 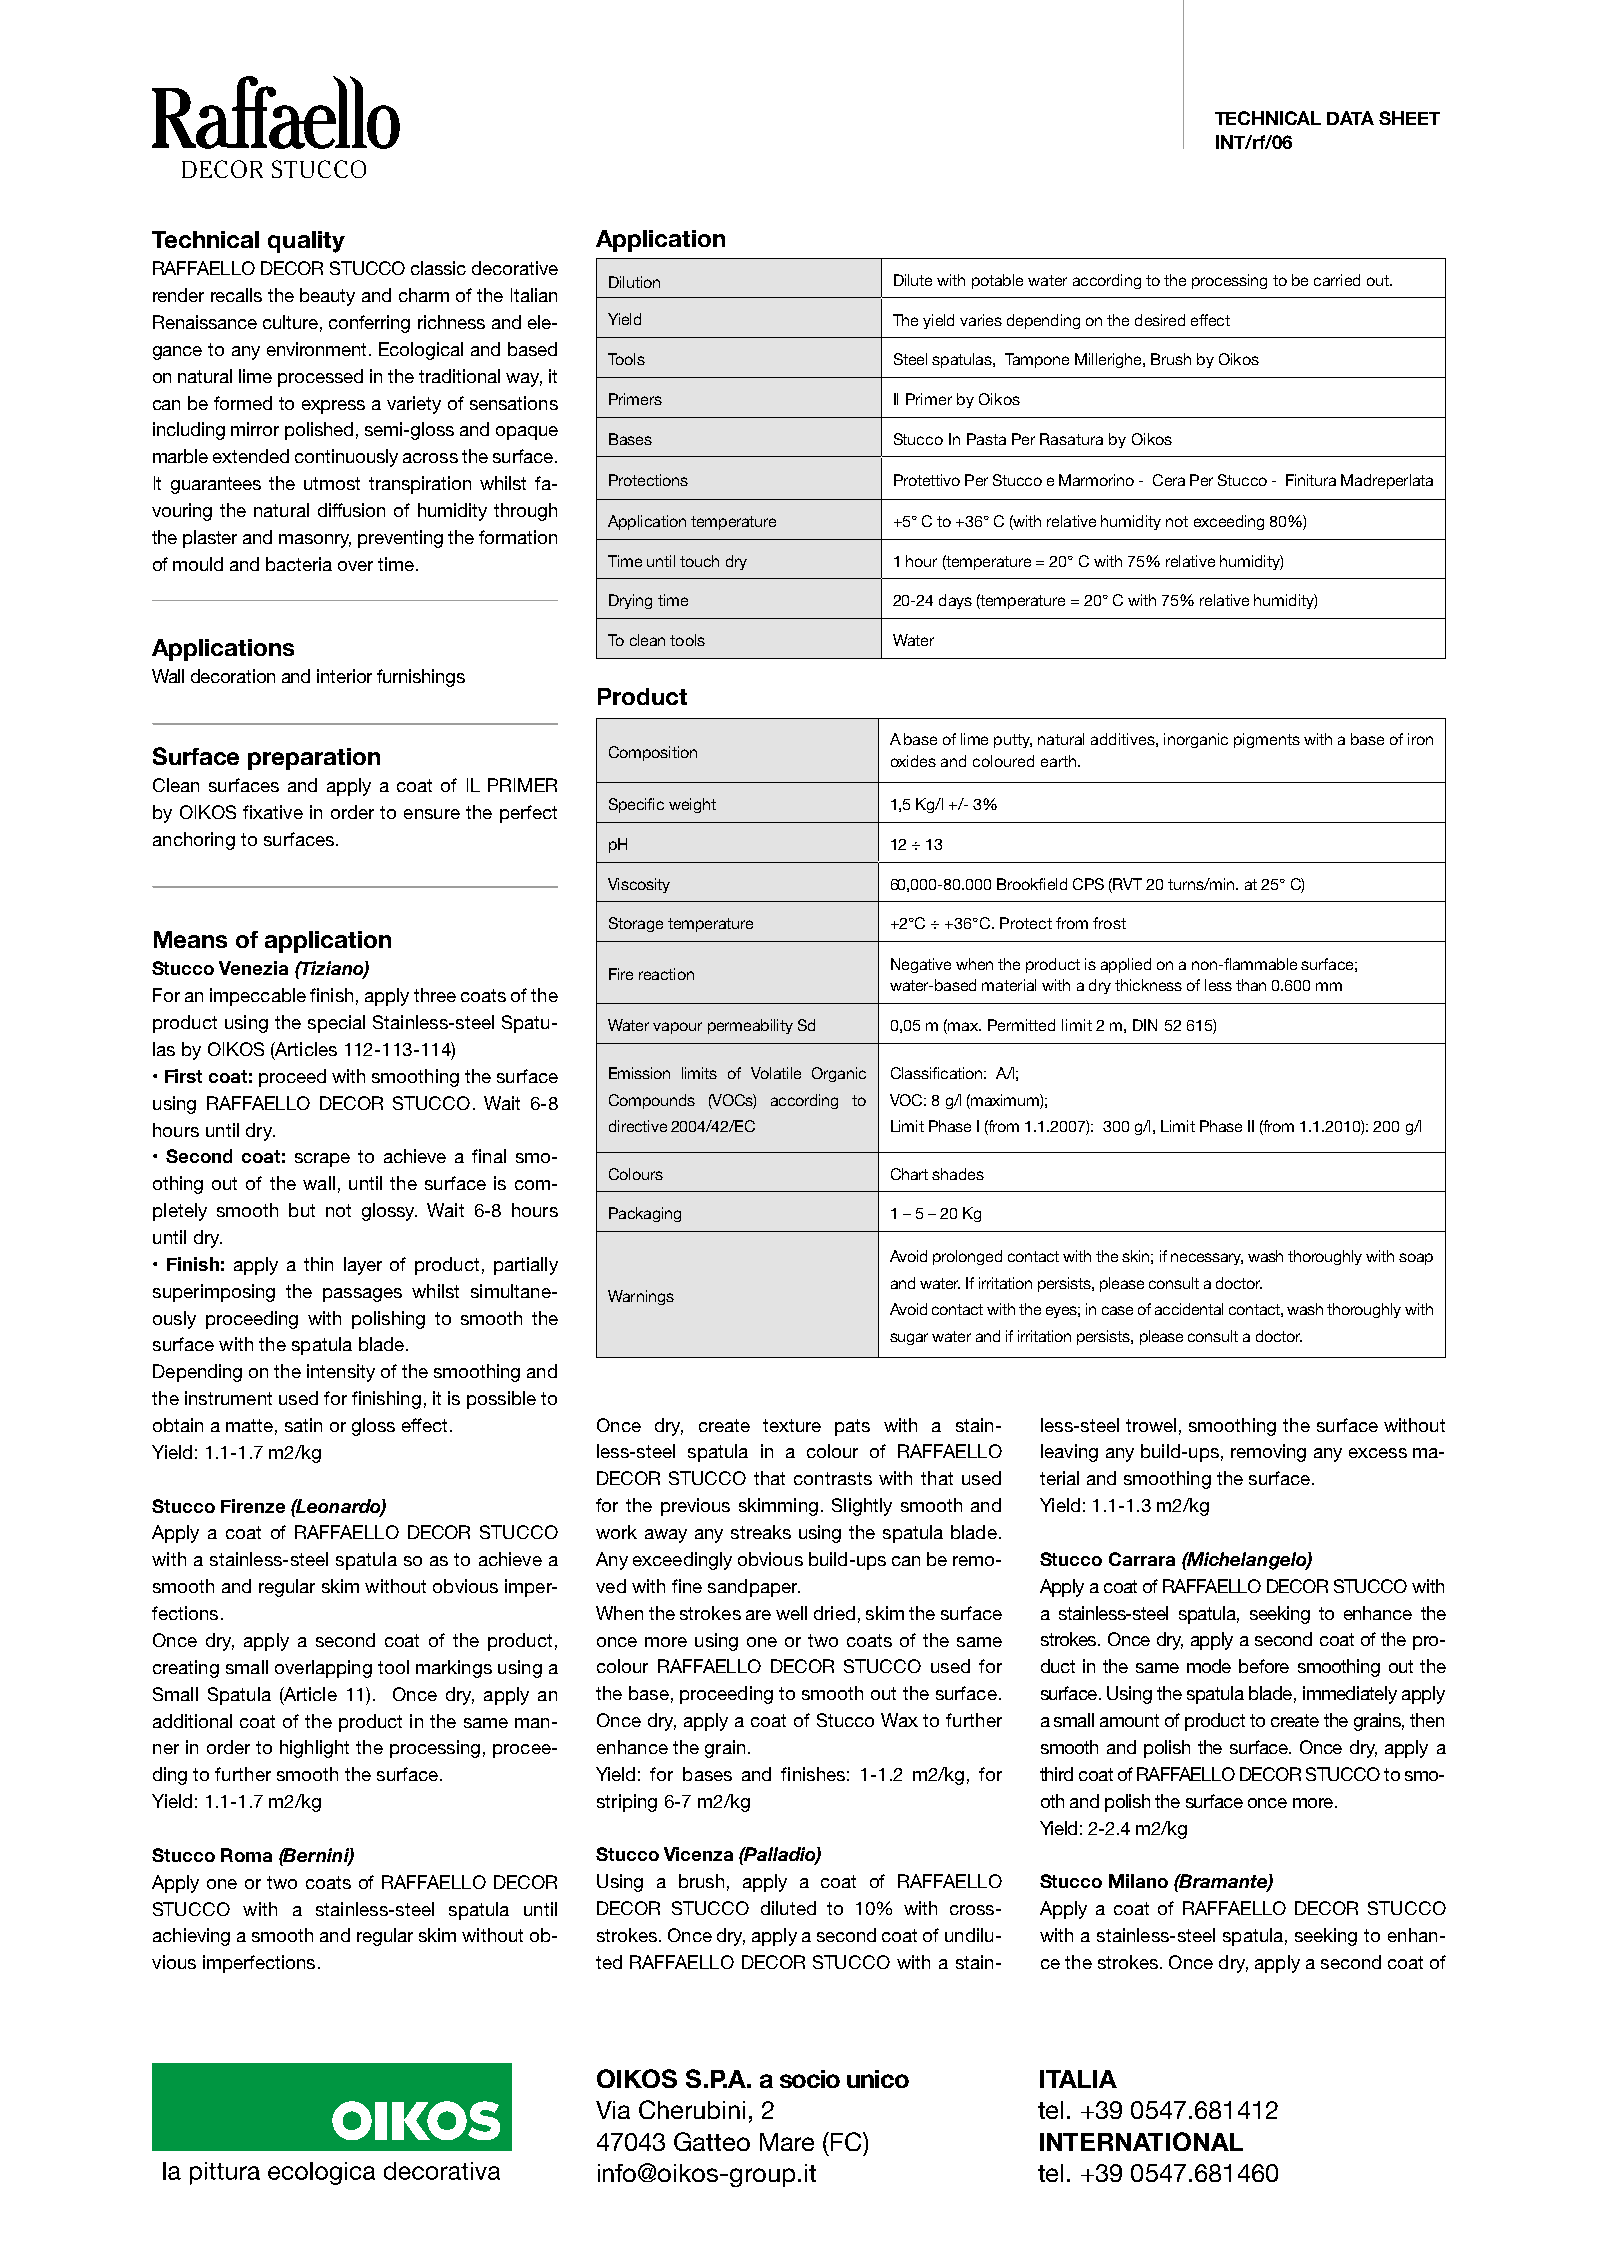 I want to click on Dilution, so click(x=634, y=282).
